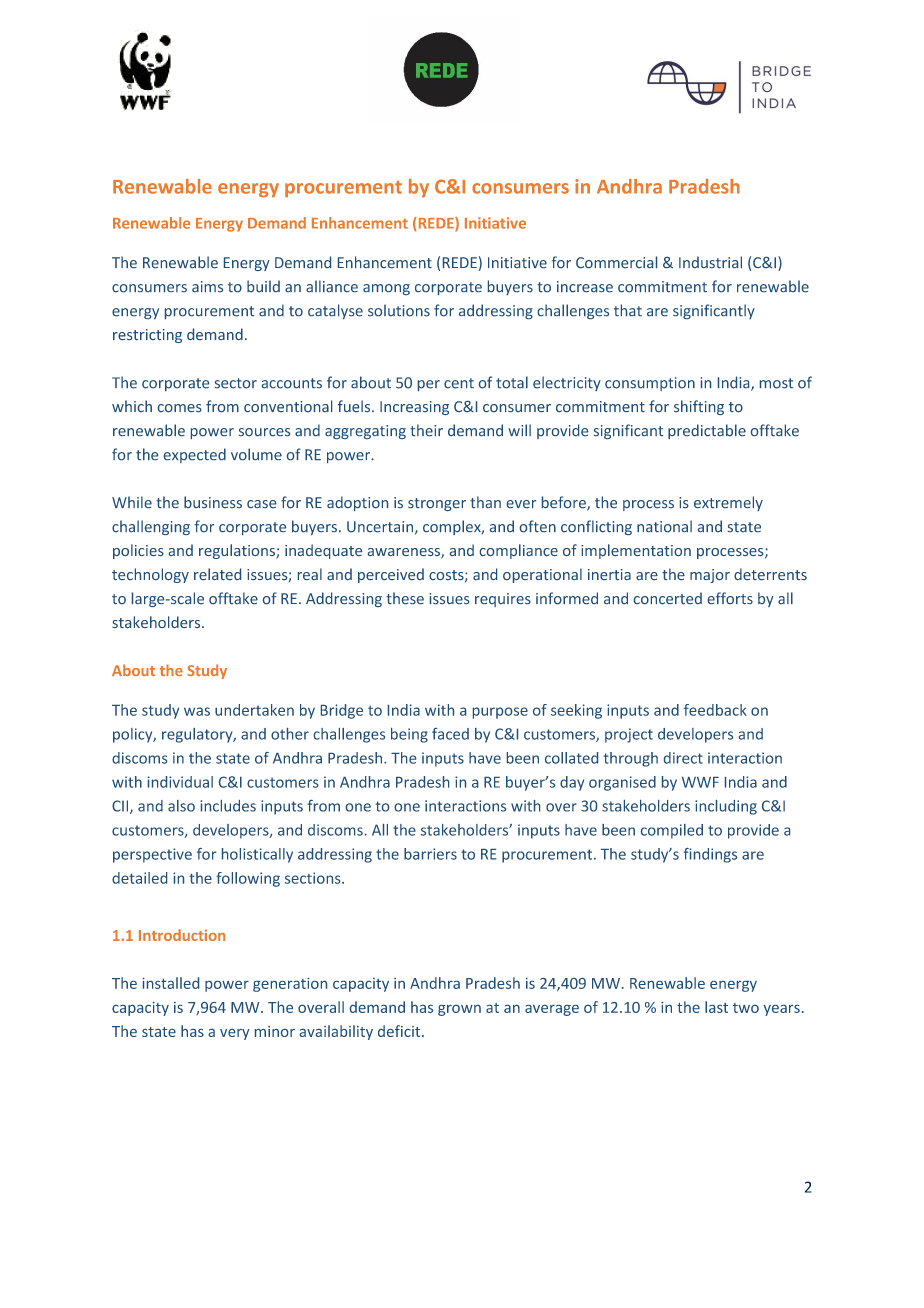  What do you see at coordinates (459, 1010) in the screenshot?
I see `grown` at bounding box center [459, 1010].
